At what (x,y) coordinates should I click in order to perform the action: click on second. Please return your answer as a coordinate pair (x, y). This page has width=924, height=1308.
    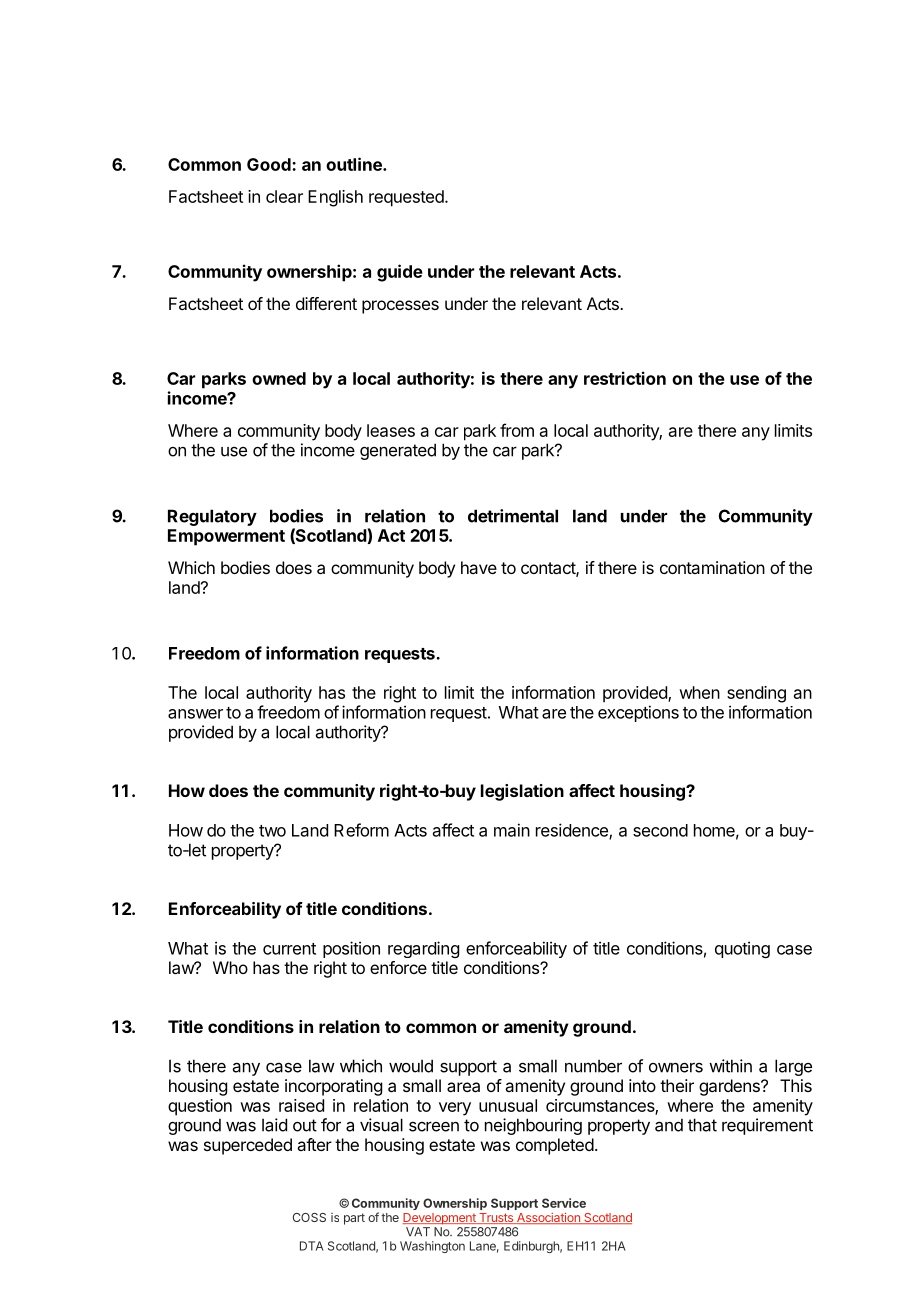
    Looking at the image, I should click on (660, 830).
